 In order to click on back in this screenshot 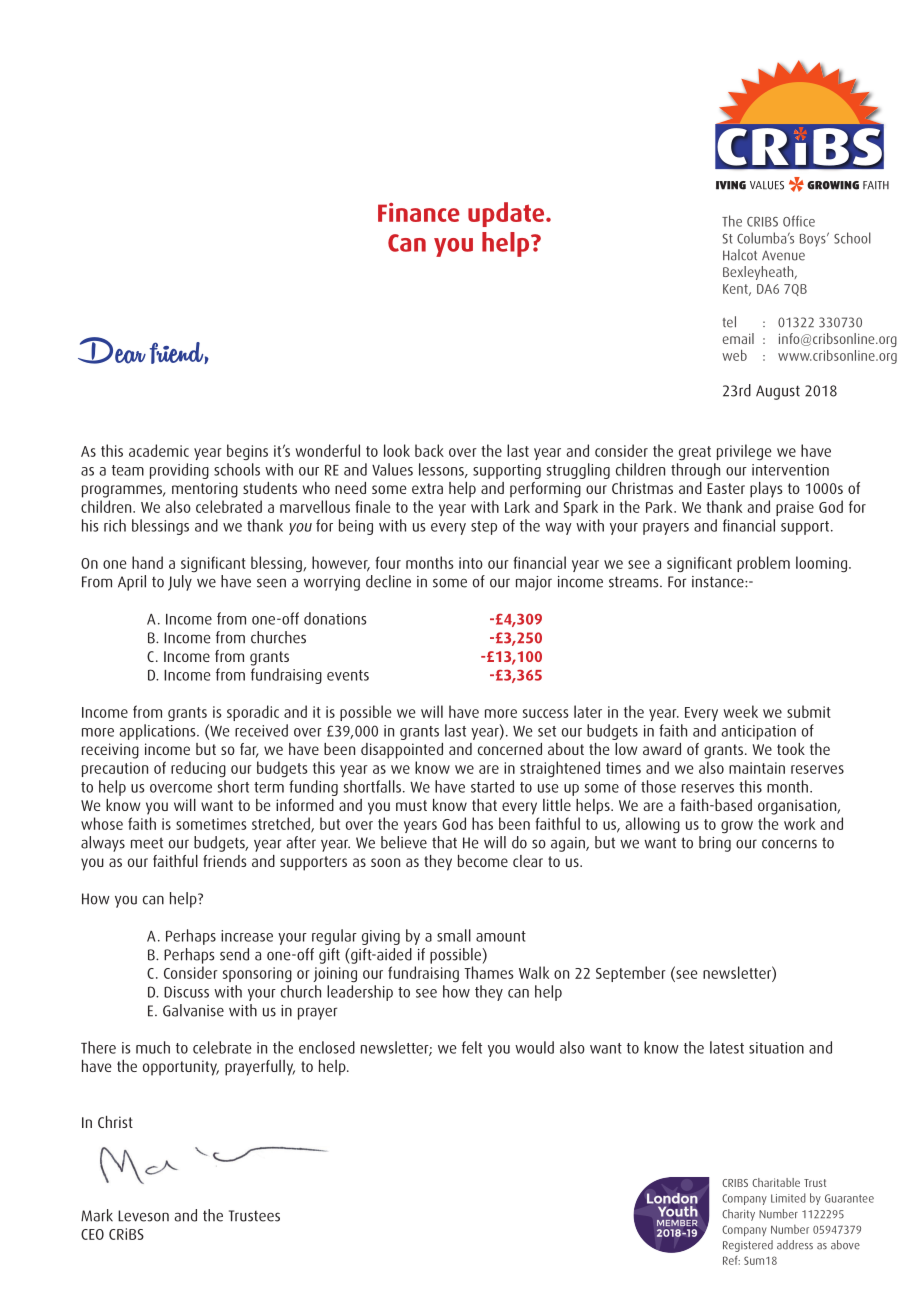, I will do `click(429, 450)`.
